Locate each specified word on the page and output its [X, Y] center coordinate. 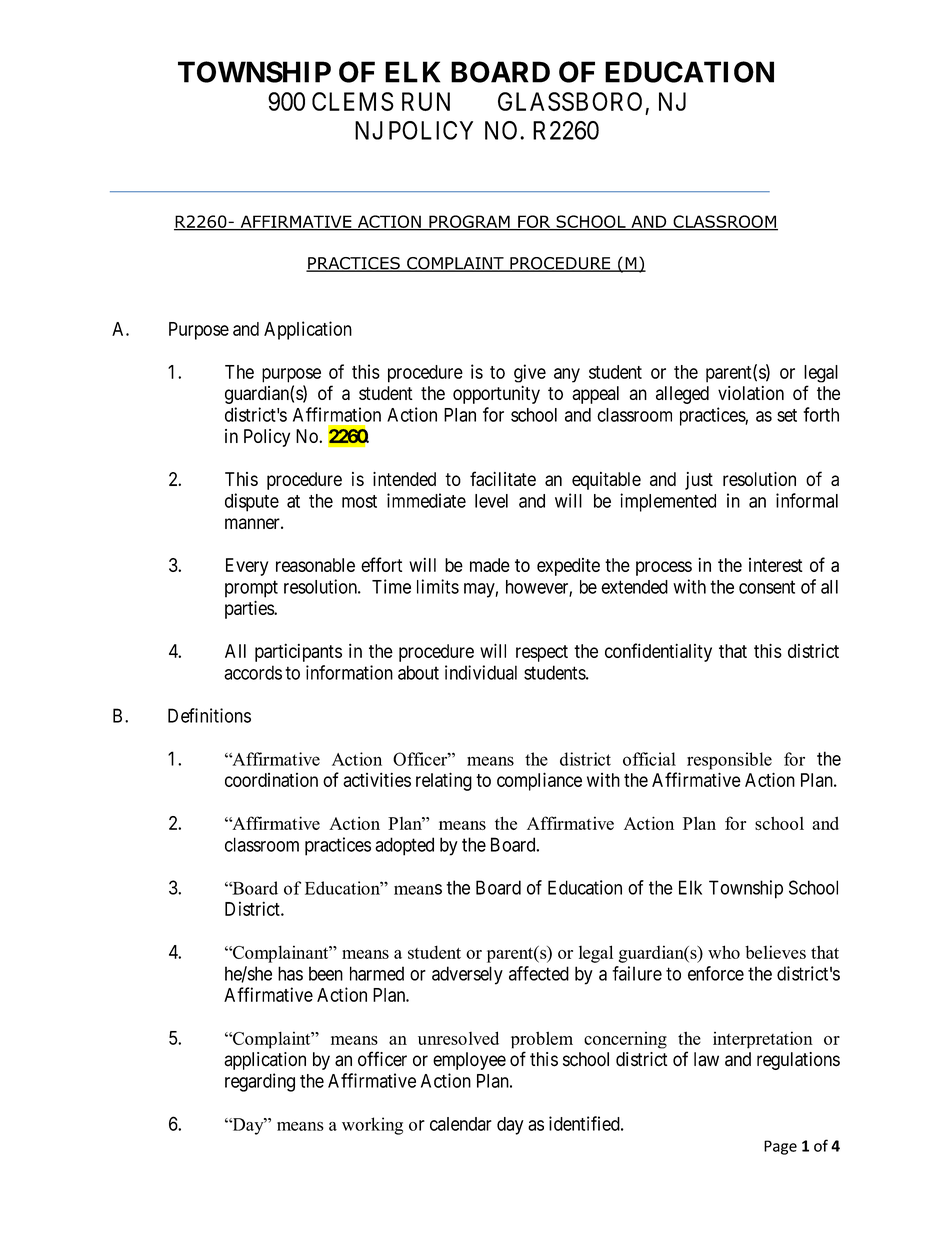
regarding [260, 1082]
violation [751, 393]
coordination [271, 780]
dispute [252, 502]
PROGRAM [469, 222]
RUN [426, 101]
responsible [729, 761]
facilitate [503, 478]
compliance [539, 781]
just [699, 481]
